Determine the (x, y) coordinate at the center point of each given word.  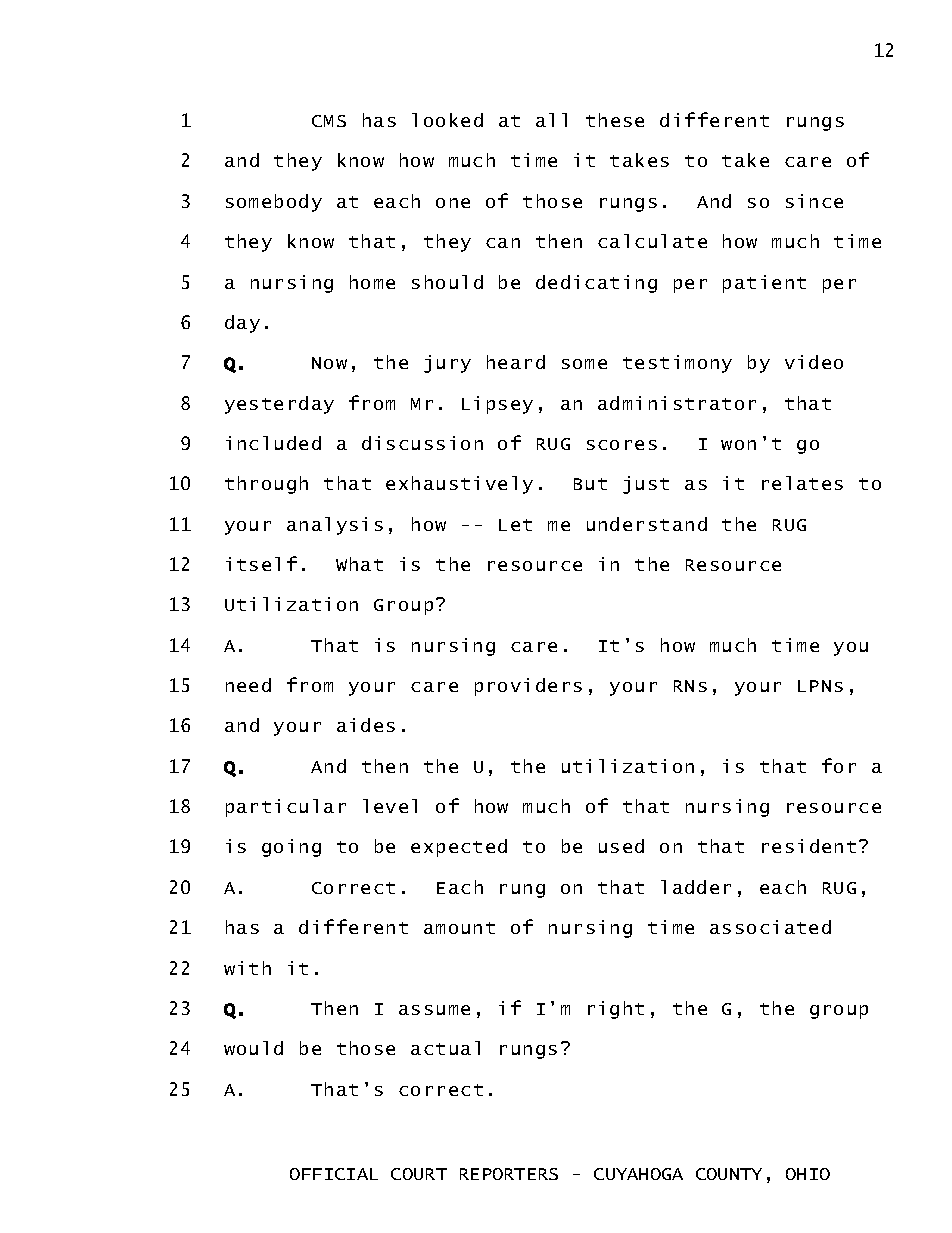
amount (459, 928)
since (814, 201)
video (814, 362)
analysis (335, 526)
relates (802, 483)
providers (528, 687)
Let (515, 525)
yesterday (279, 405)
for (839, 765)
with (247, 968)
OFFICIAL (334, 1174)
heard (516, 362)
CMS (329, 121)
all (551, 120)
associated (770, 927)
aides (366, 725)
